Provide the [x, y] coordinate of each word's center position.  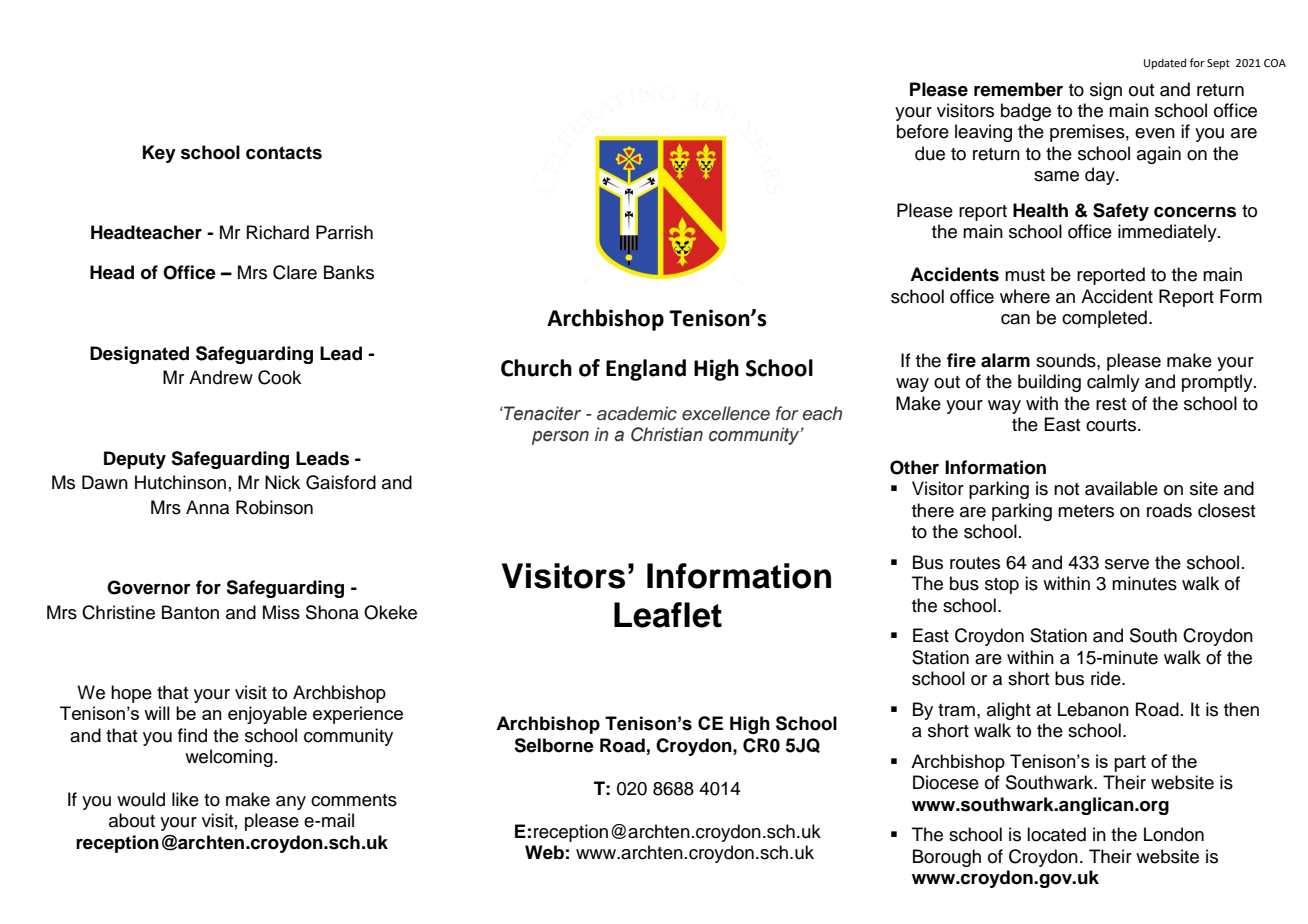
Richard [278, 232]
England [646, 370]
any [291, 803]
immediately [1168, 233]
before [923, 131]
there [933, 510]
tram [956, 710]
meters [1086, 511]
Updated [1165, 64]
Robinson [274, 507]
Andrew [221, 377]
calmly [1113, 383]
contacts [284, 153]
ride [1107, 678]
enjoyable [267, 715]
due [930, 153]
